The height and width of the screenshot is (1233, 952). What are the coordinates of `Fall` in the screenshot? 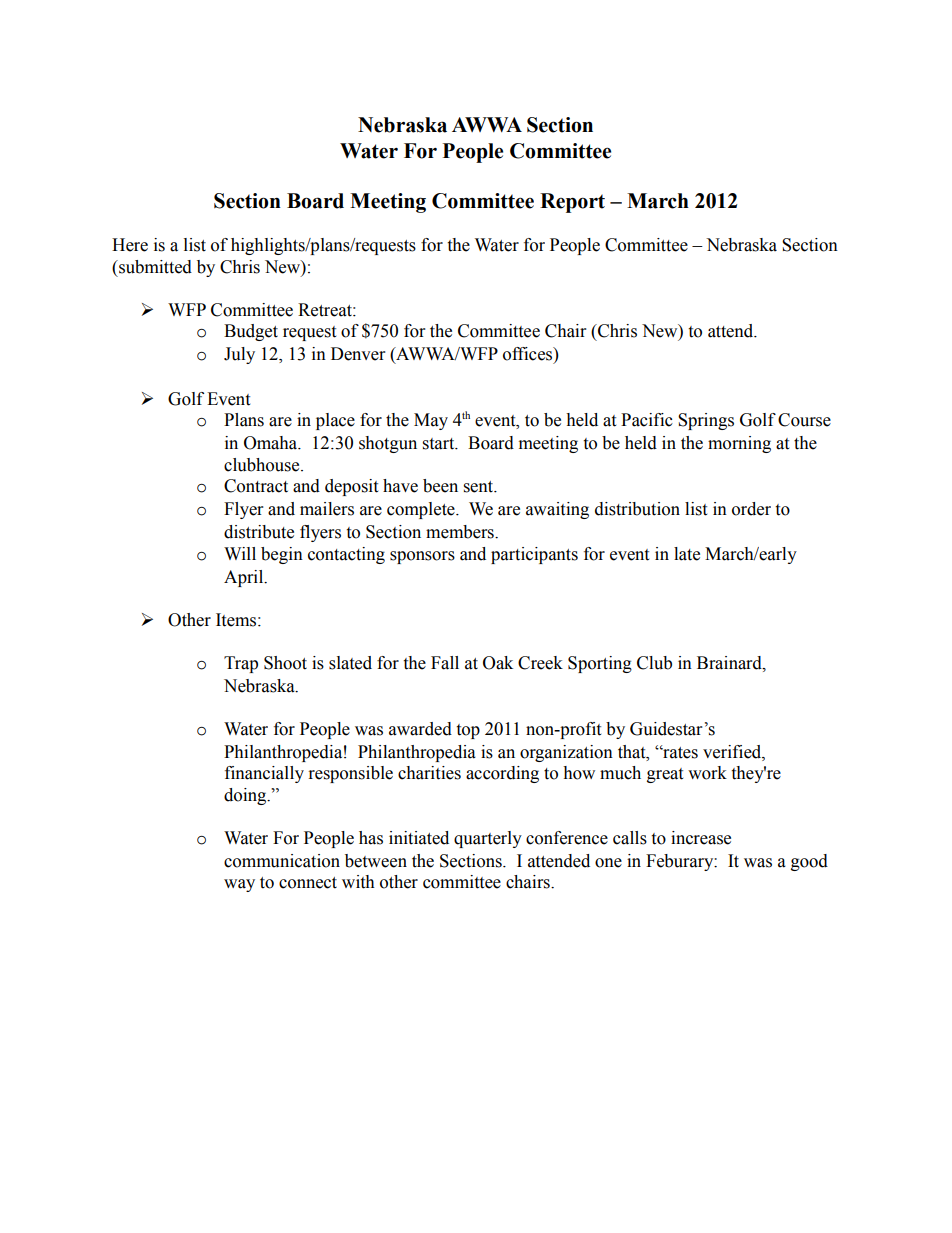 It's located at (445, 663).
